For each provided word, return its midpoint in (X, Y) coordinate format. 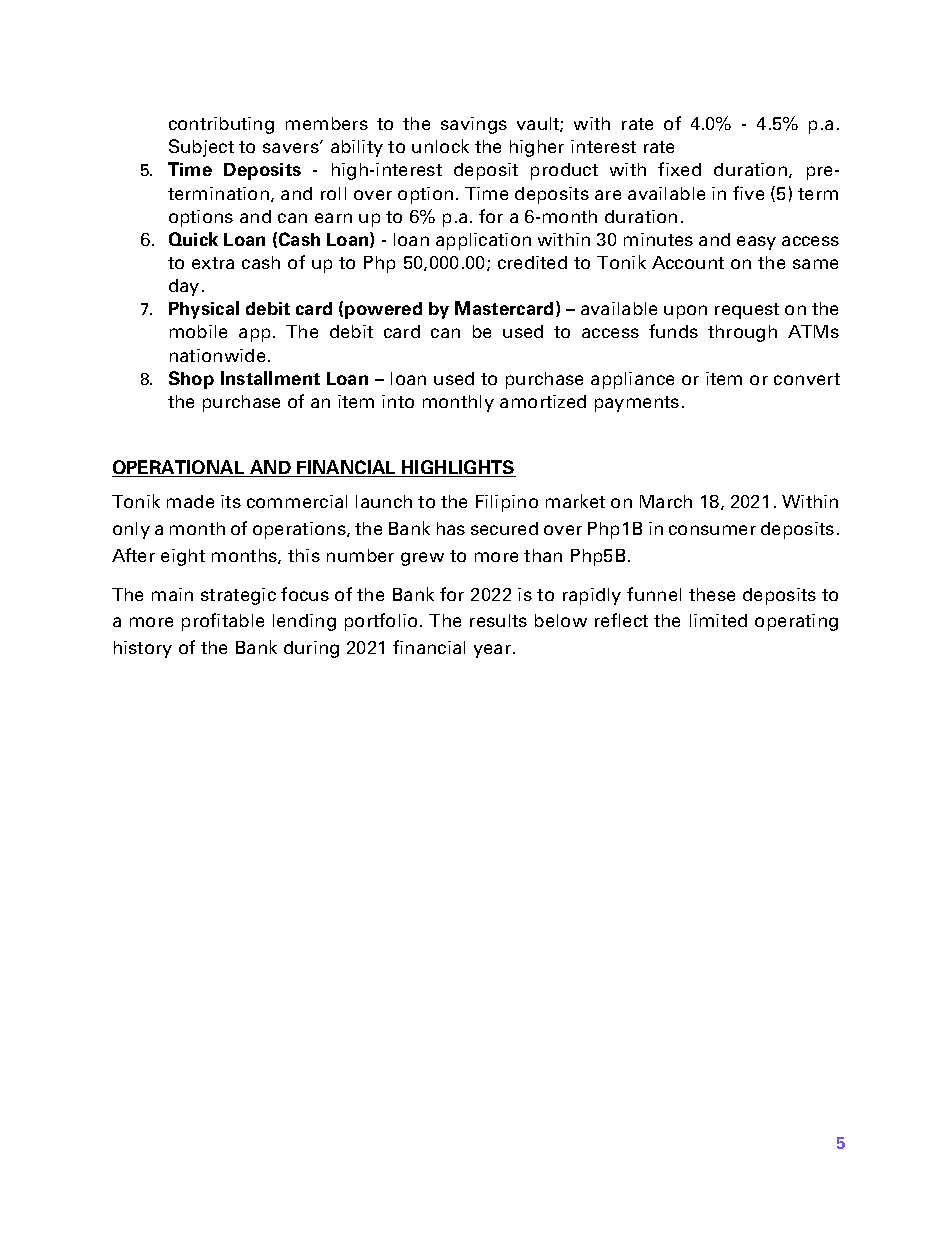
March (666, 501)
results (498, 620)
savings (474, 125)
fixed (679, 169)
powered (383, 310)
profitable (223, 622)
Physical (204, 310)
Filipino (507, 503)
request (747, 311)
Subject (201, 148)
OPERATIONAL (179, 468)
